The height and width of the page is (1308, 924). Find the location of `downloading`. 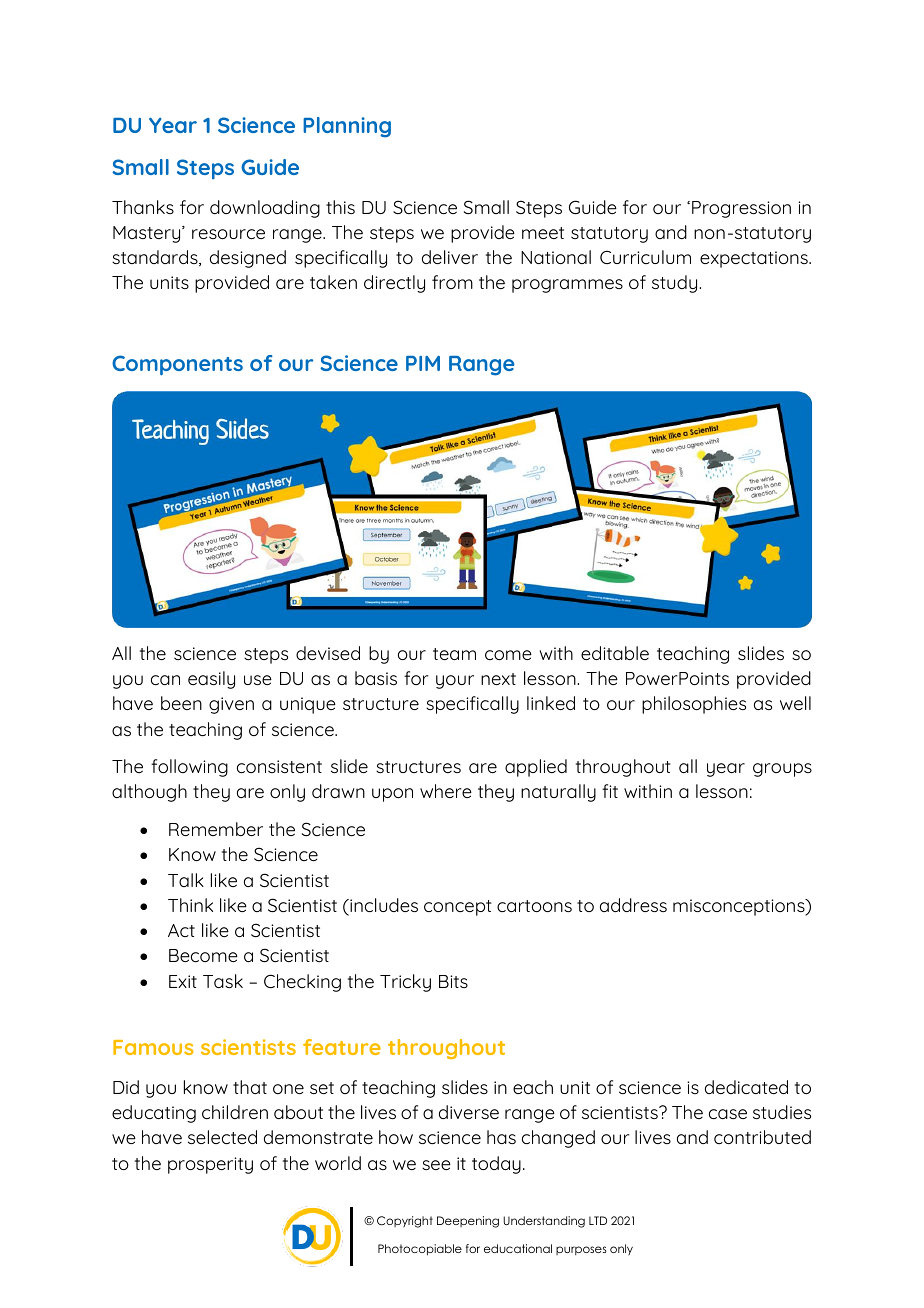

downloading is located at coordinates (265, 209).
